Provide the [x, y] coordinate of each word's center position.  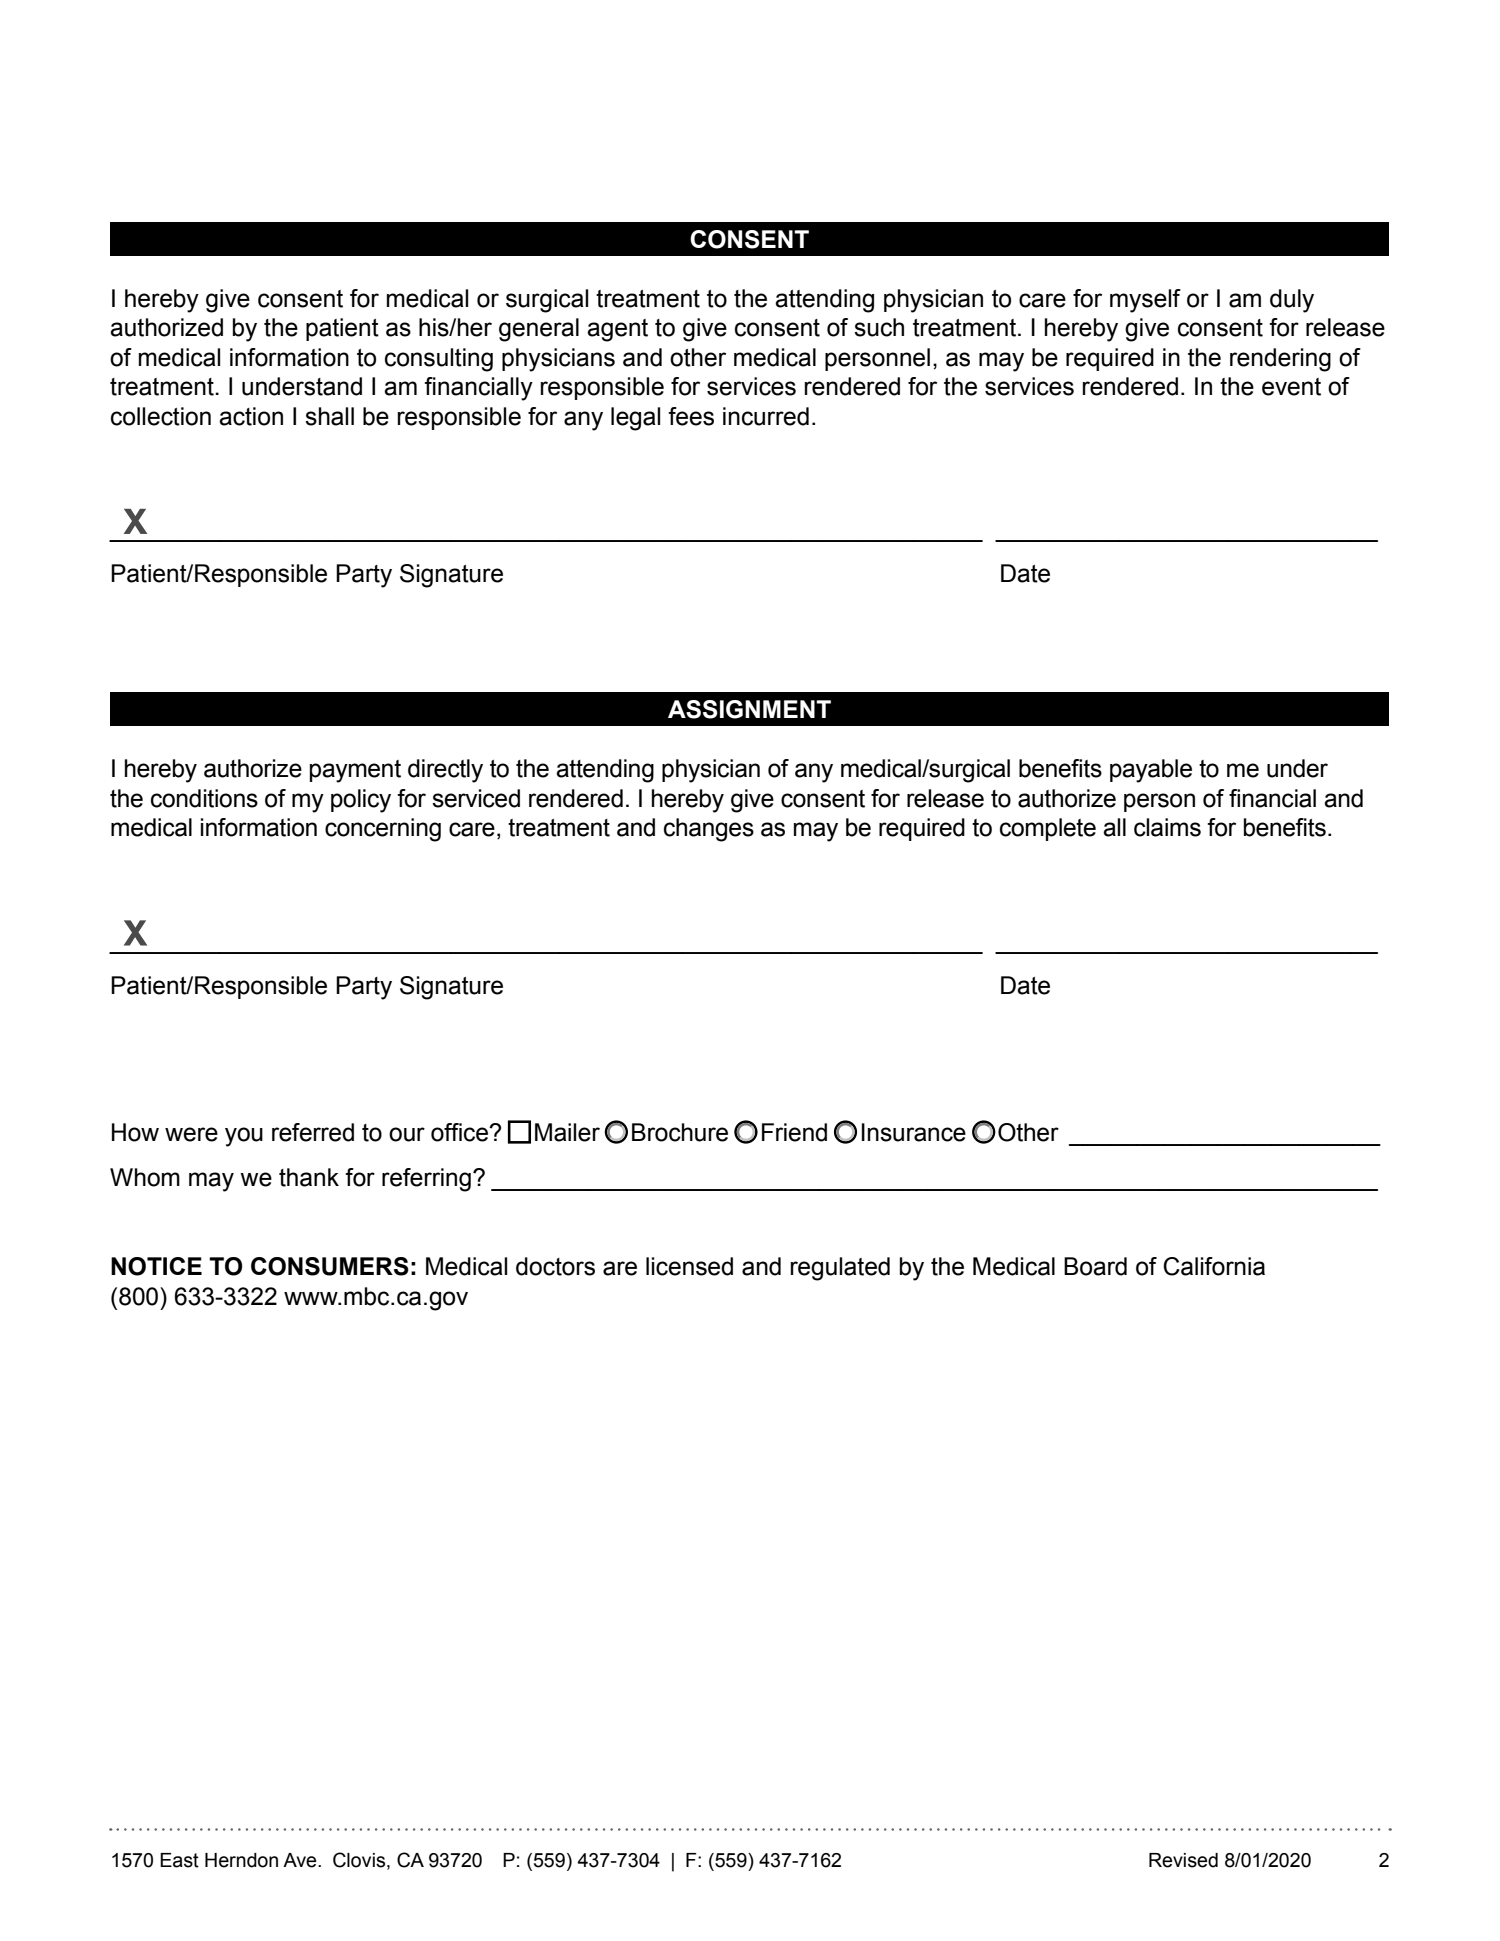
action [251, 416]
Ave [301, 1860]
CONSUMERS [330, 1266]
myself [1145, 301]
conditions [204, 798]
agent [617, 330]
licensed [689, 1266]
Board [1095, 1266]
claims [1167, 827]
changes [709, 830]
